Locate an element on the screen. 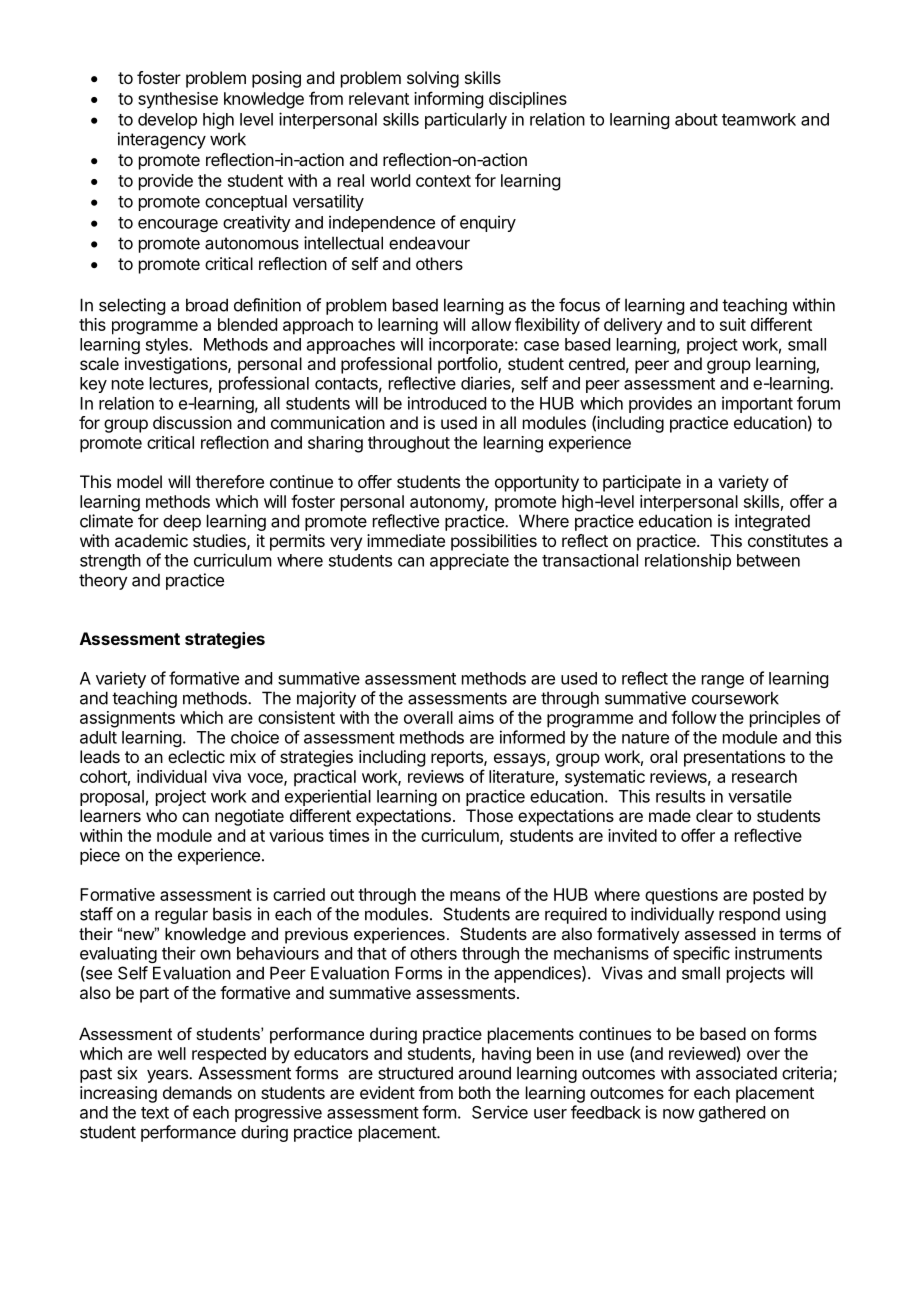 Image resolution: width=924 pixels, height=1308 pixels. synthesise is located at coordinates (178, 100).
